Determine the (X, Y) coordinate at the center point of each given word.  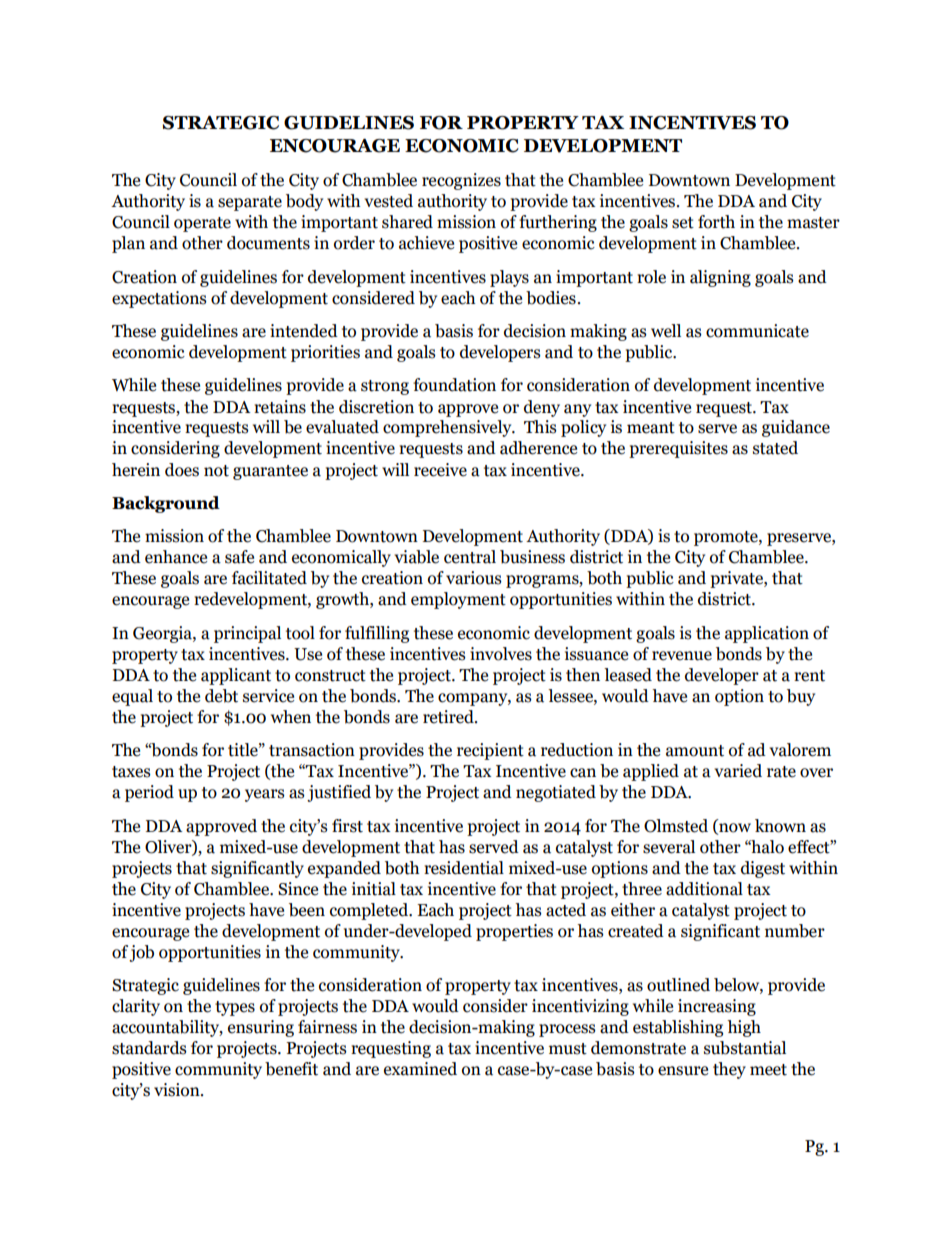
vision (178, 1090)
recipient (490, 751)
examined (420, 1069)
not (216, 471)
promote (727, 538)
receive (440, 470)
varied (738, 771)
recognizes (461, 181)
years (265, 795)
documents (268, 243)
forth (716, 222)
